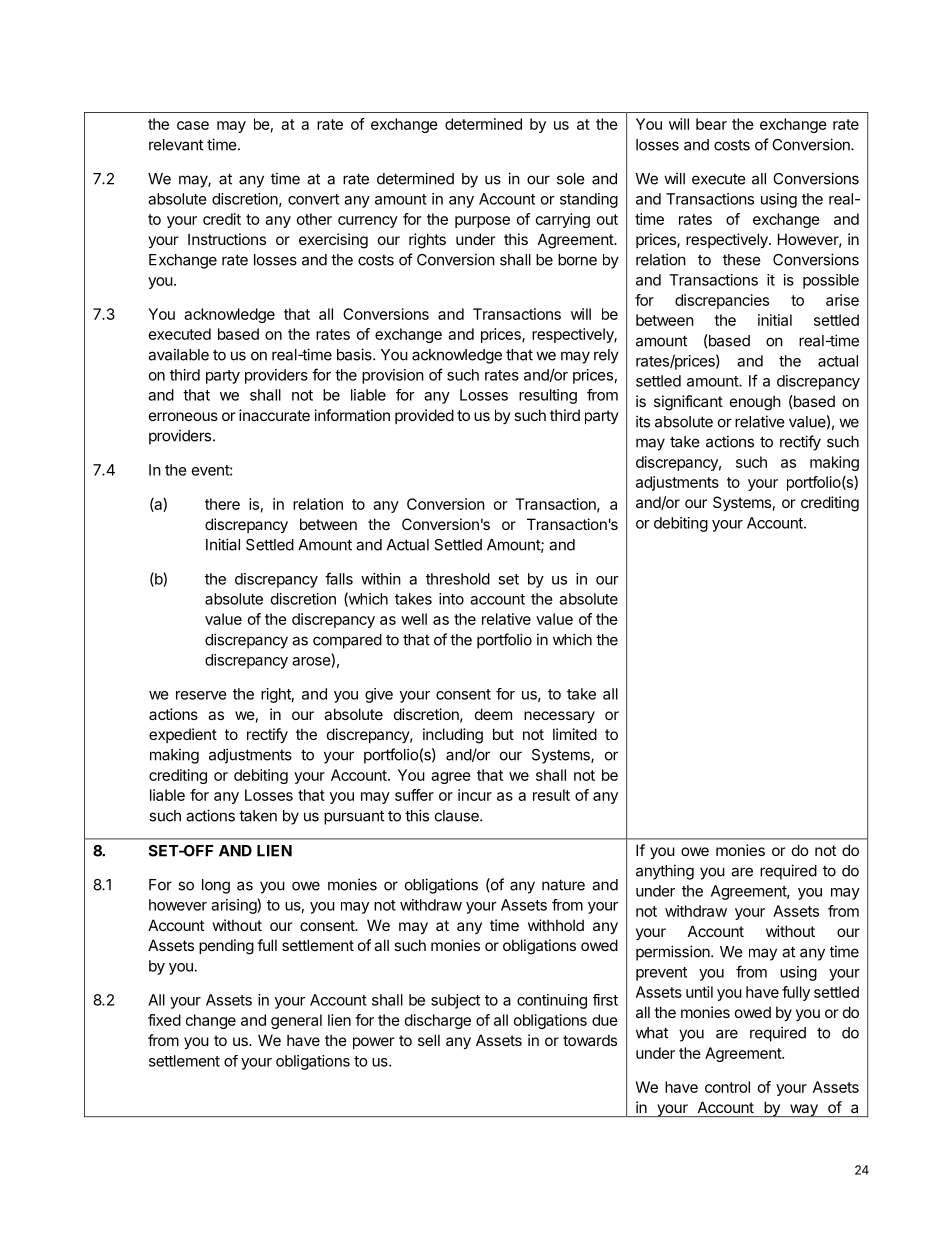 The height and width of the document is (1233, 952). Describe the element at coordinates (193, 125) in the document. I see `case` at that location.
